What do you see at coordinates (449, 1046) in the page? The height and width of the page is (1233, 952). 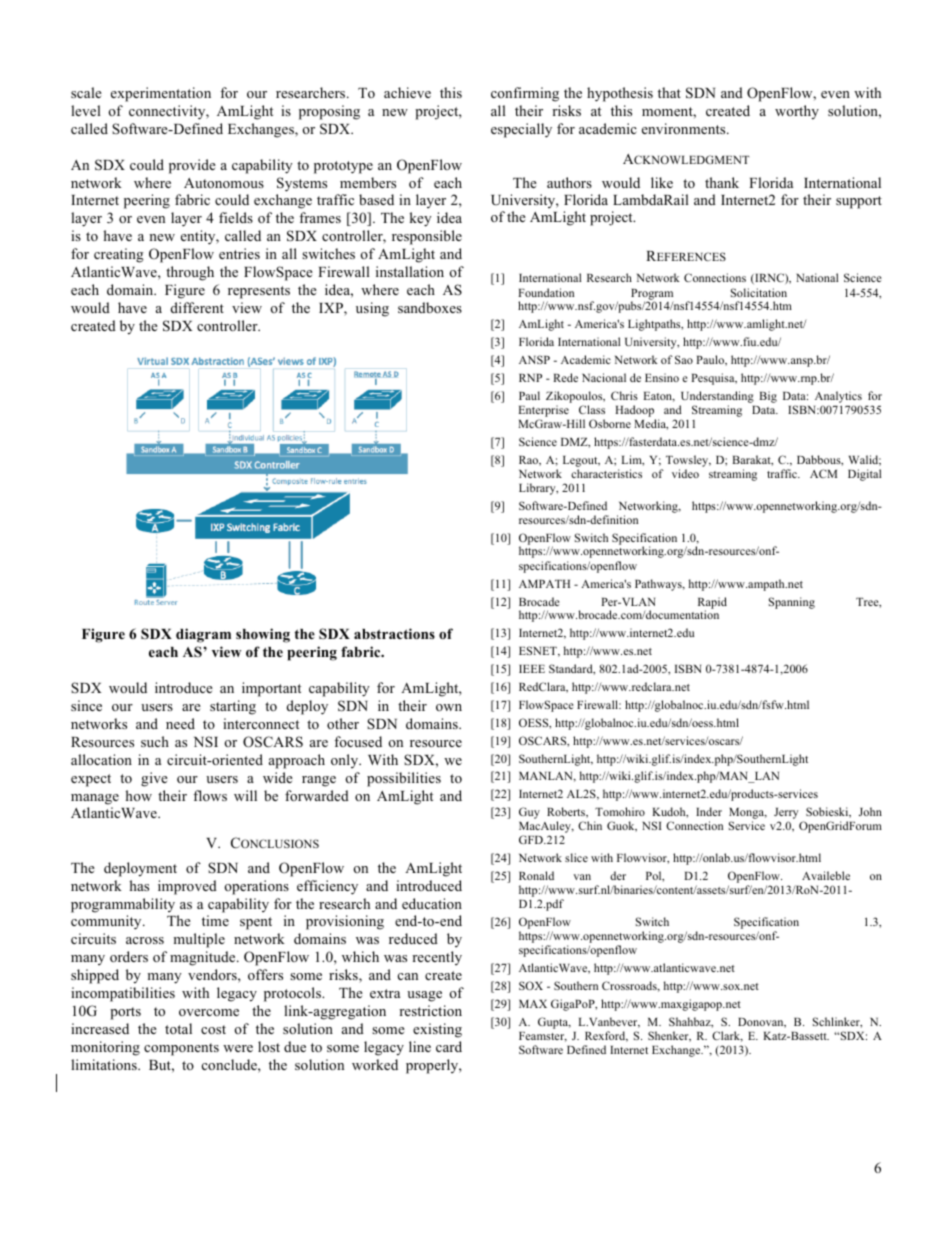 I see `card` at bounding box center [449, 1046].
